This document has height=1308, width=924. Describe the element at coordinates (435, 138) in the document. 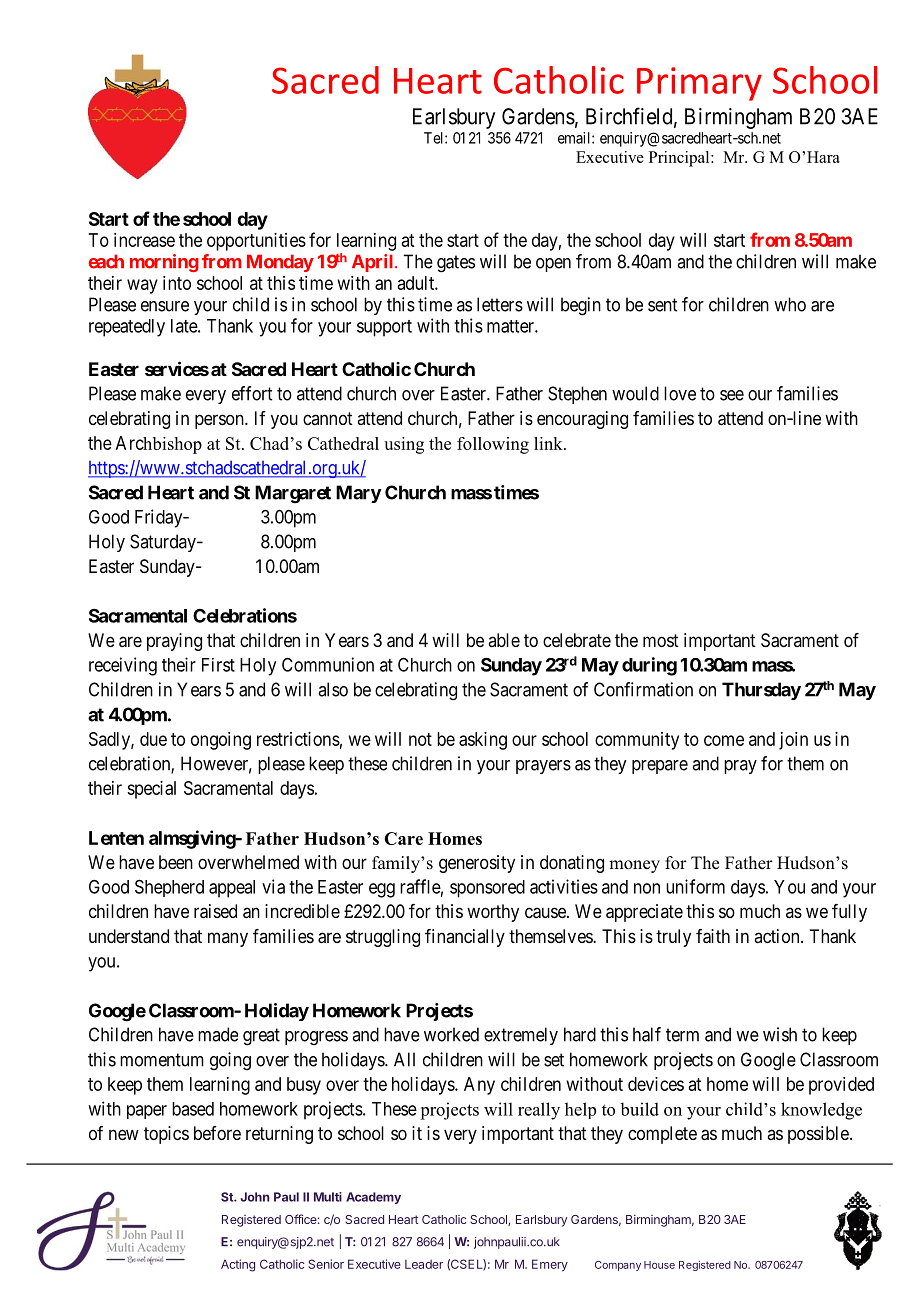

I see `Tel` at that location.
